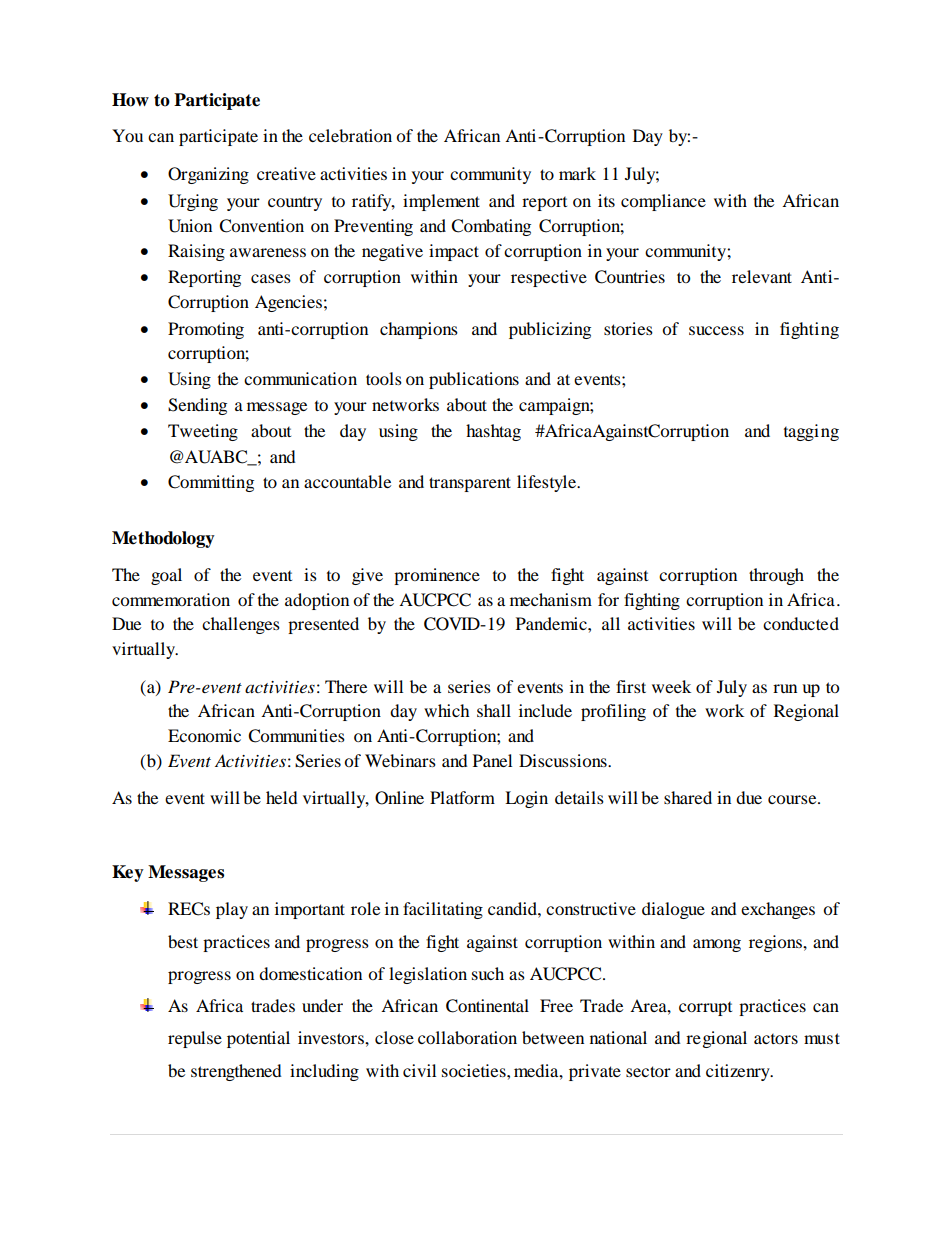  What do you see at coordinates (663, 202) in the screenshot?
I see `compliance` at bounding box center [663, 202].
